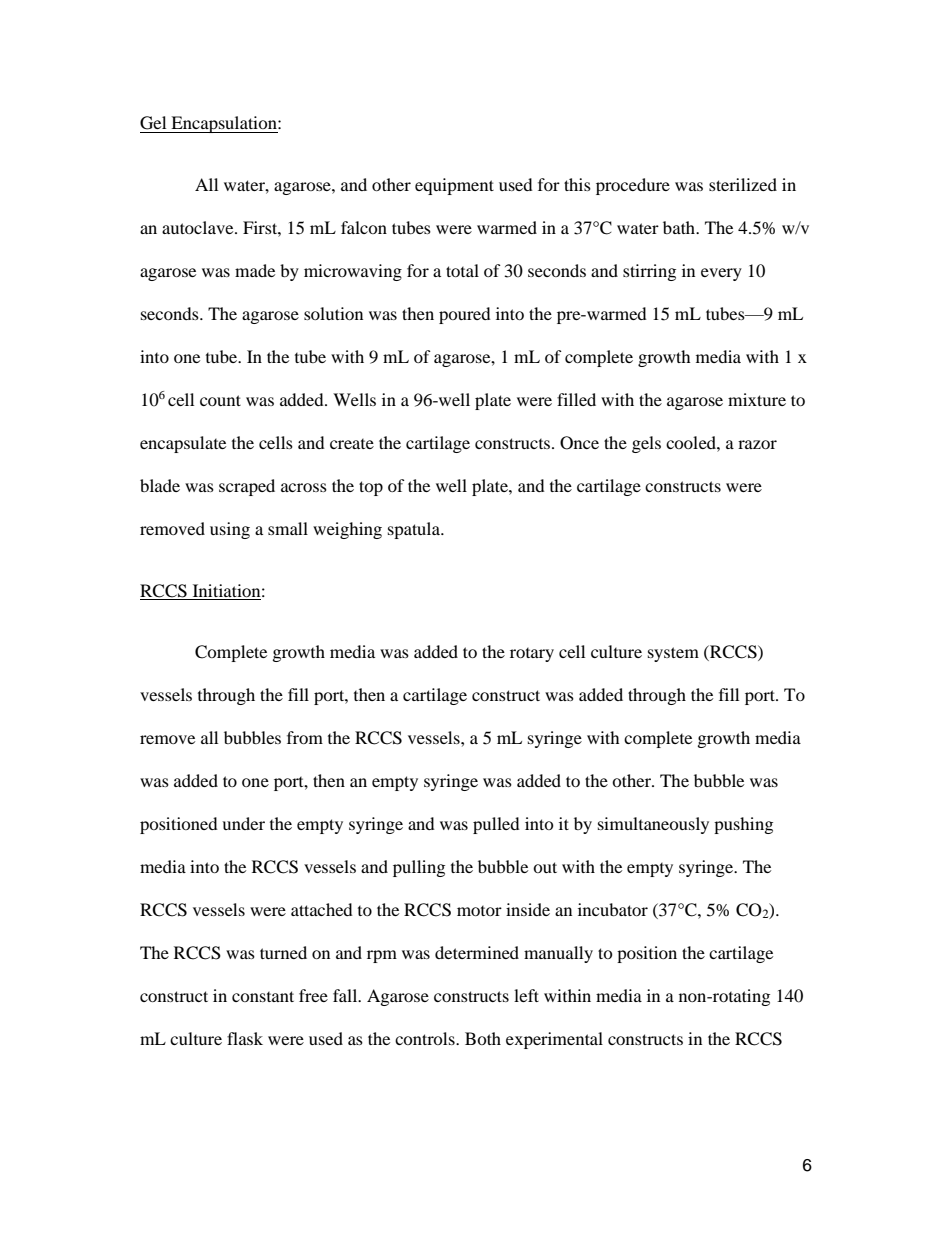 This image has height=1233, width=952. Describe the element at coordinates (554, 1040) in the image. I see `experimental` at that location.
